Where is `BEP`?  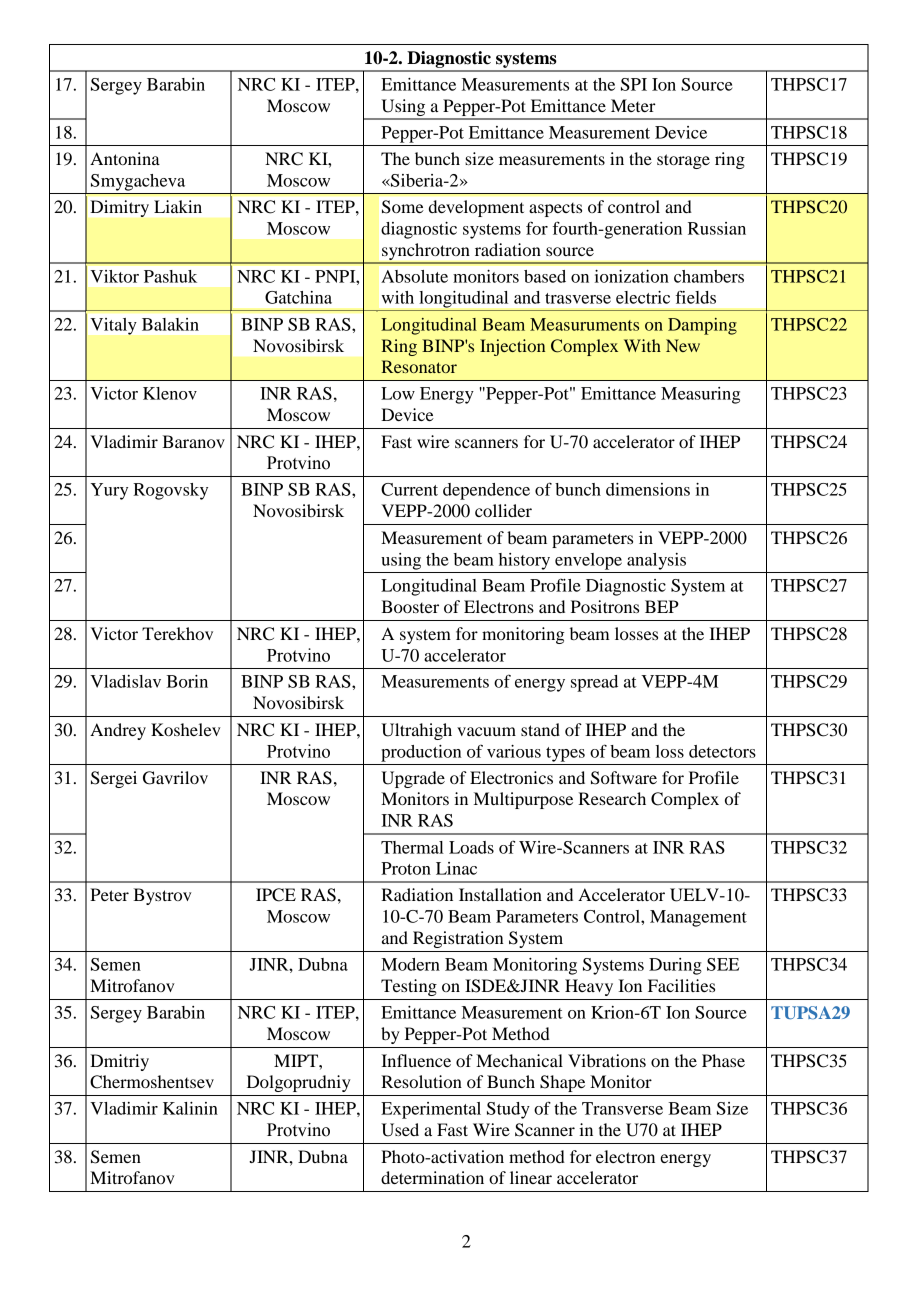 BEP is located at coordinates (662, 606).
